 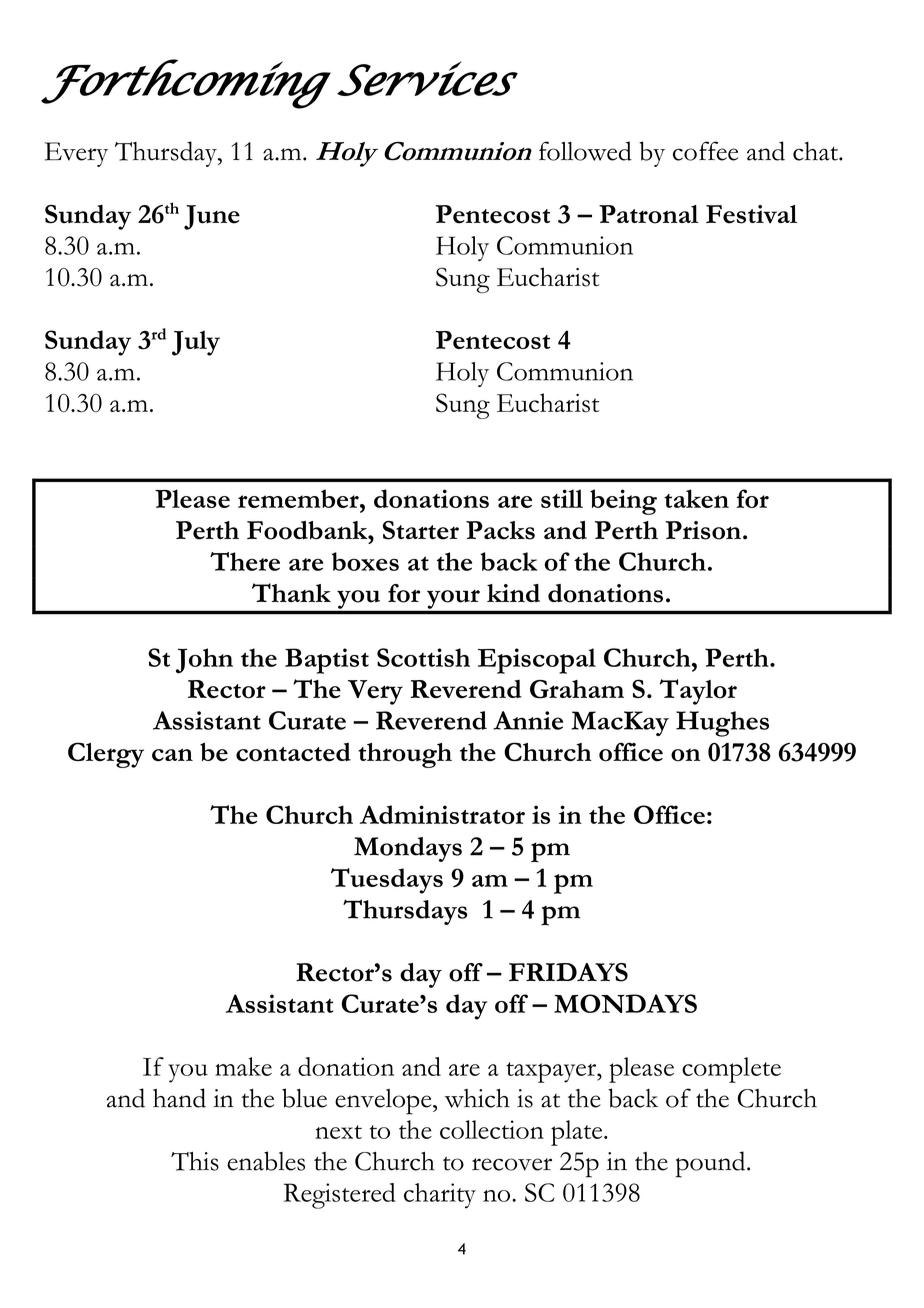 What do you see at coordinates (568, 972) in the page?
I see `FRIDAYS` at bounding box center [568, 972].
